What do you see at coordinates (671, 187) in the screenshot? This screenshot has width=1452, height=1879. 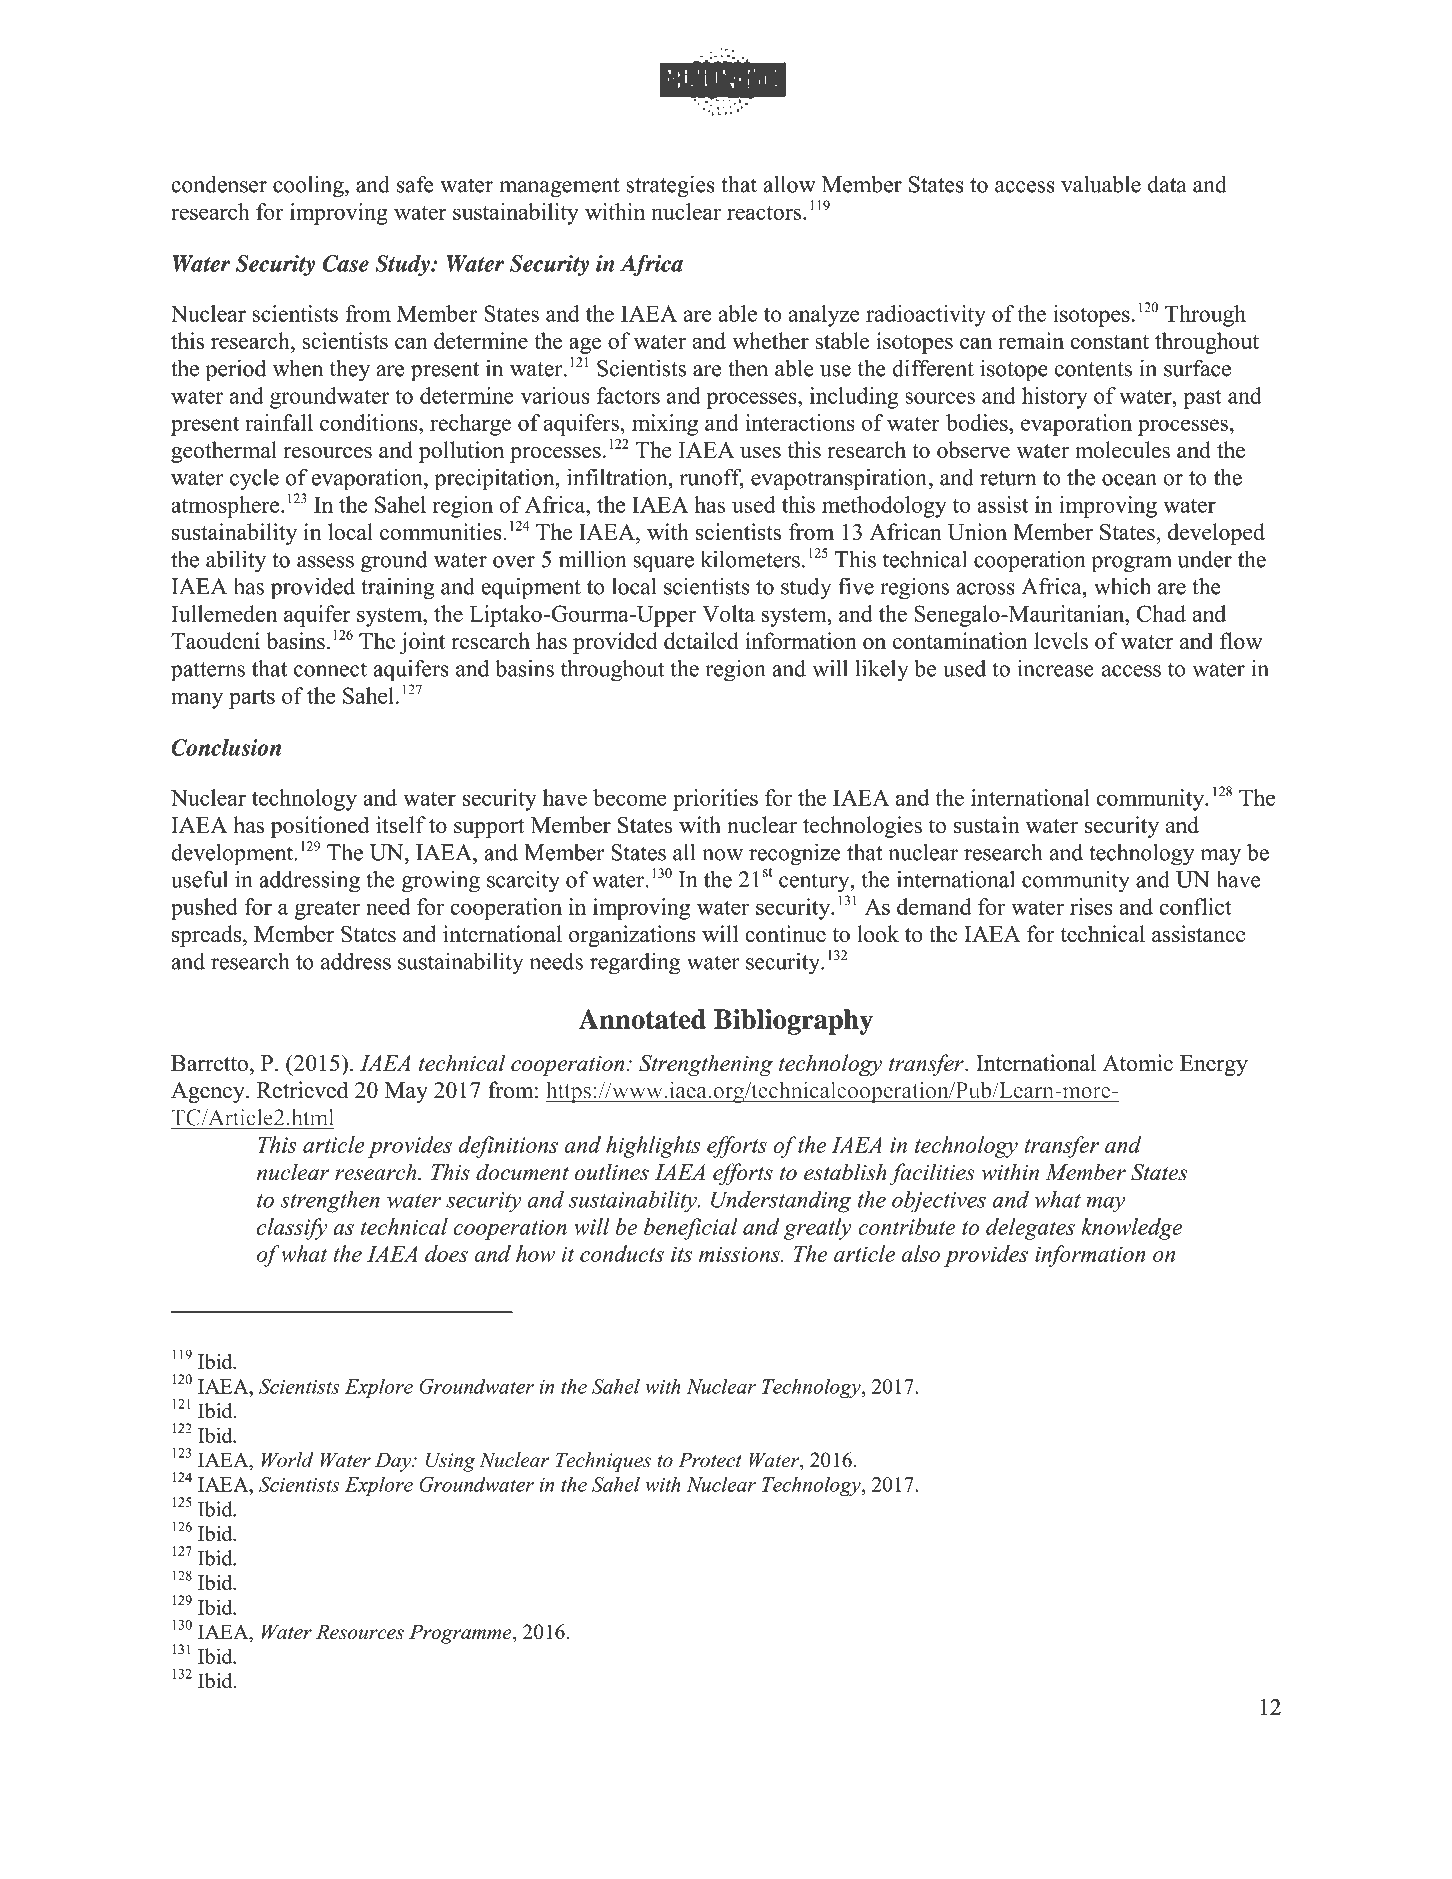 I see `strategies` at bounding box center [671, 187].
